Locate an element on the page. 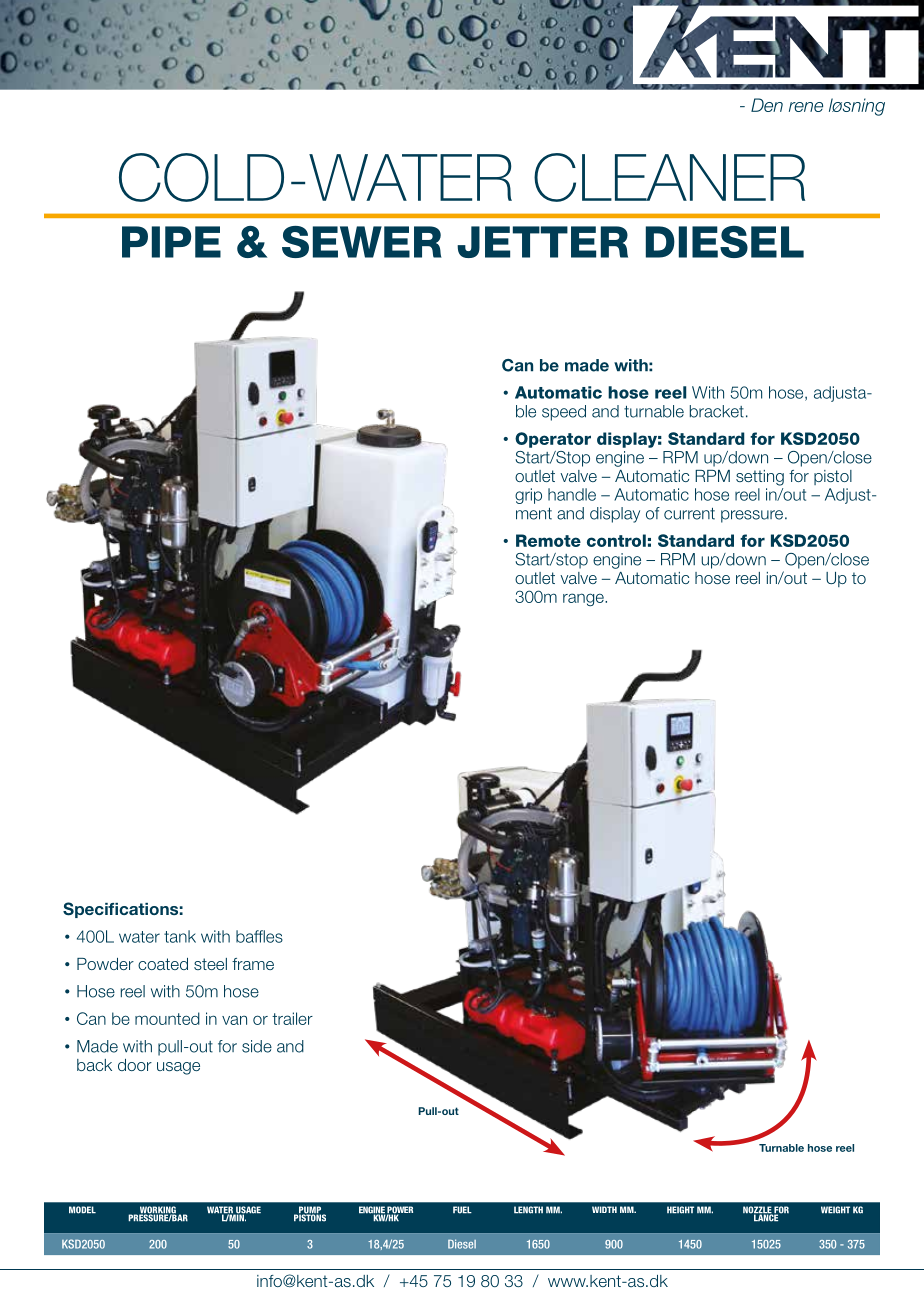  baffles is located at coordinates (259, 936).
